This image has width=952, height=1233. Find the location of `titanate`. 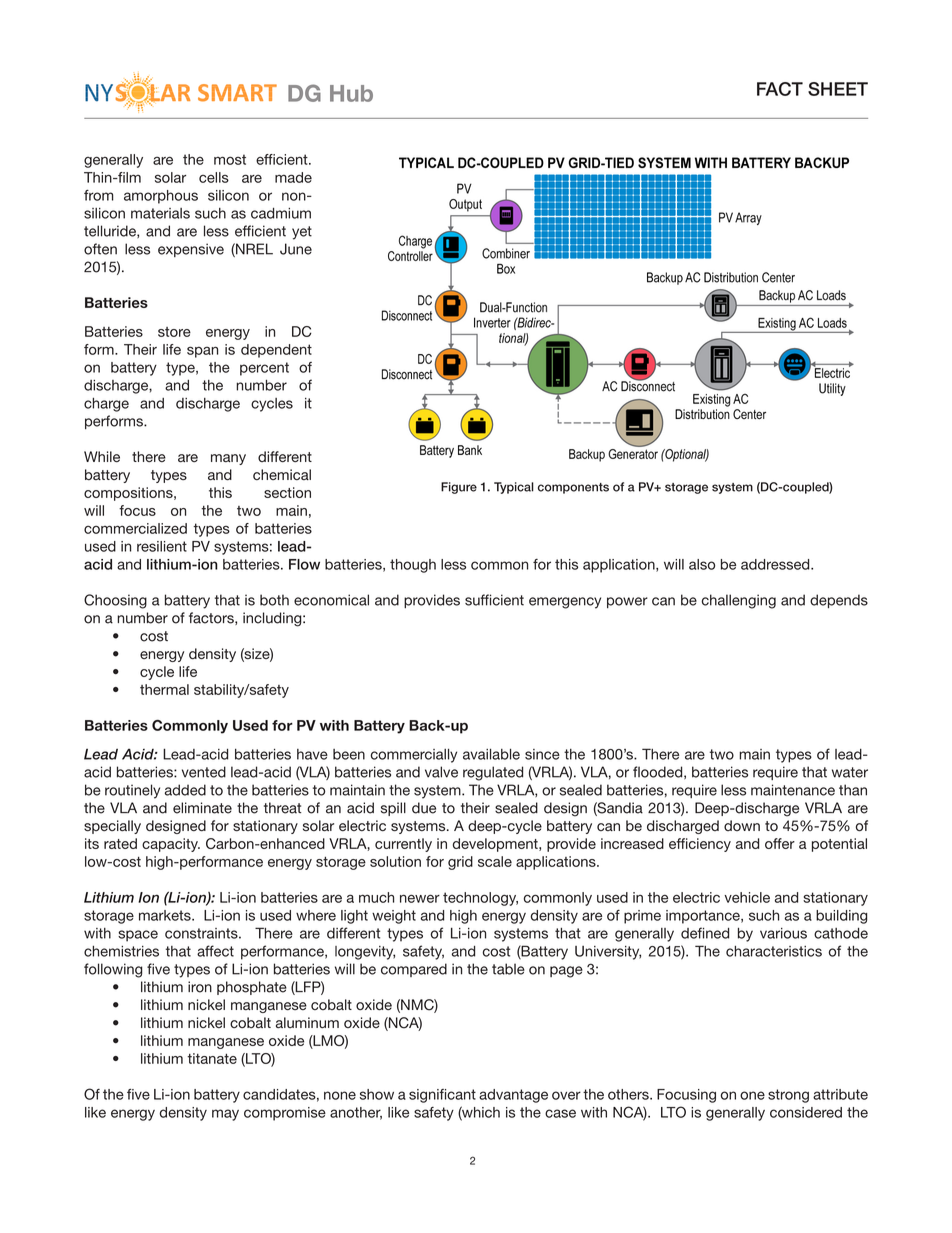

titanate is located at coordinates (212, 1058).
